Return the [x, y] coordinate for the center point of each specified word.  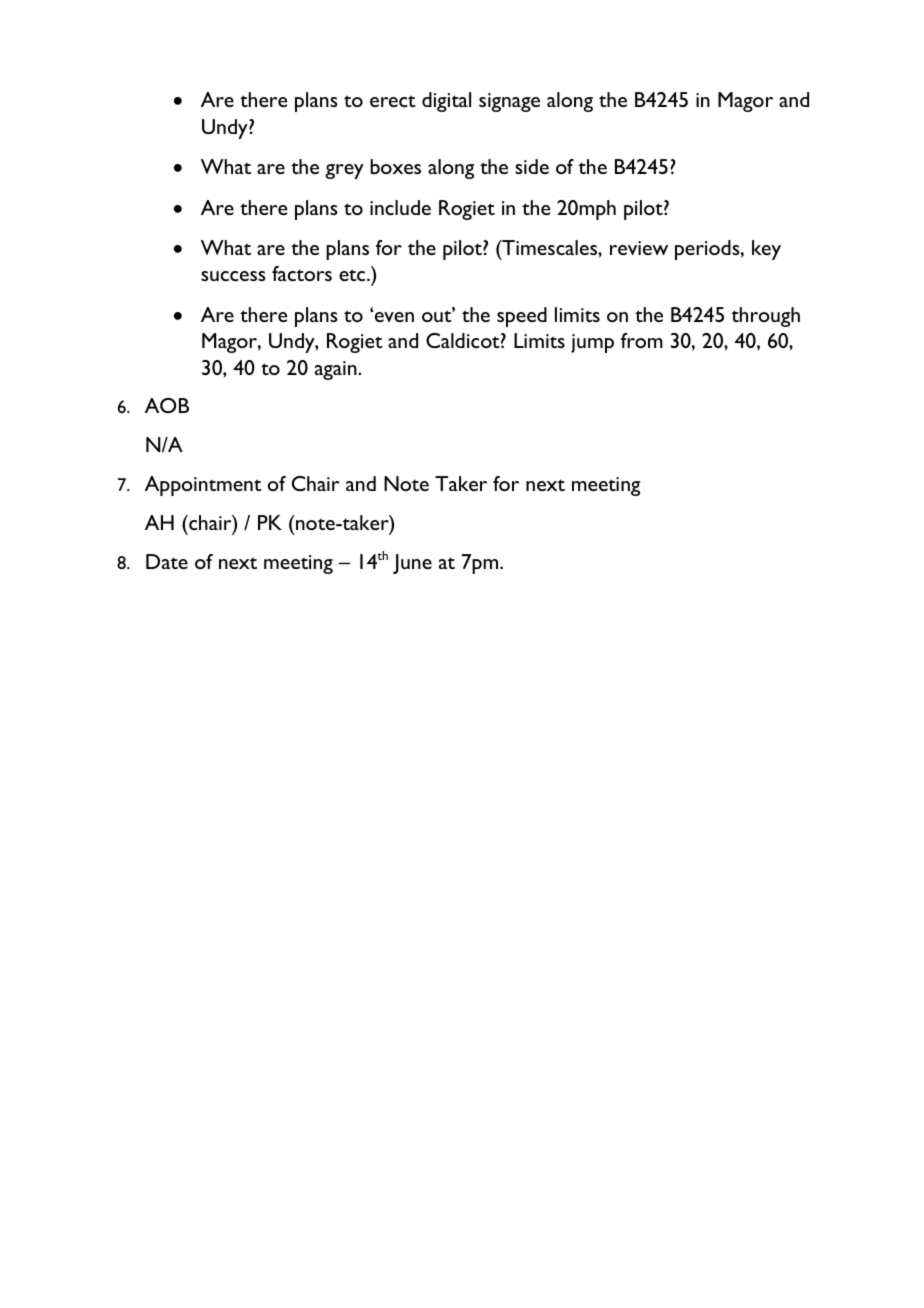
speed [522, 317]
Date [167, 561]
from [642, 340]
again [337, 370]
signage [509, 102]
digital [446, 102]
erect [393, 101]
